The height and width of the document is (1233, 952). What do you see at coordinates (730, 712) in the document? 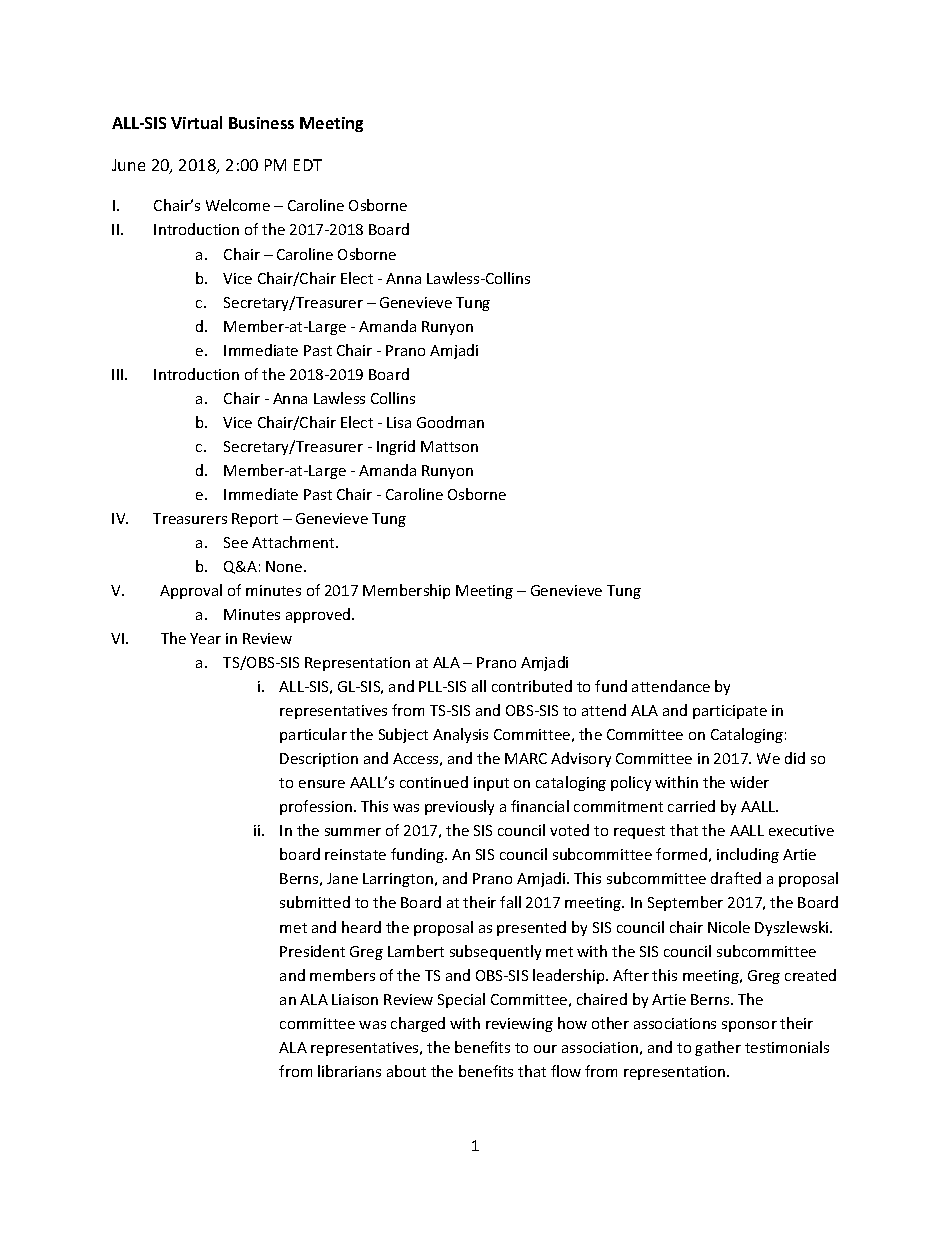
I see `participate` at bounding box center [730, 712].
